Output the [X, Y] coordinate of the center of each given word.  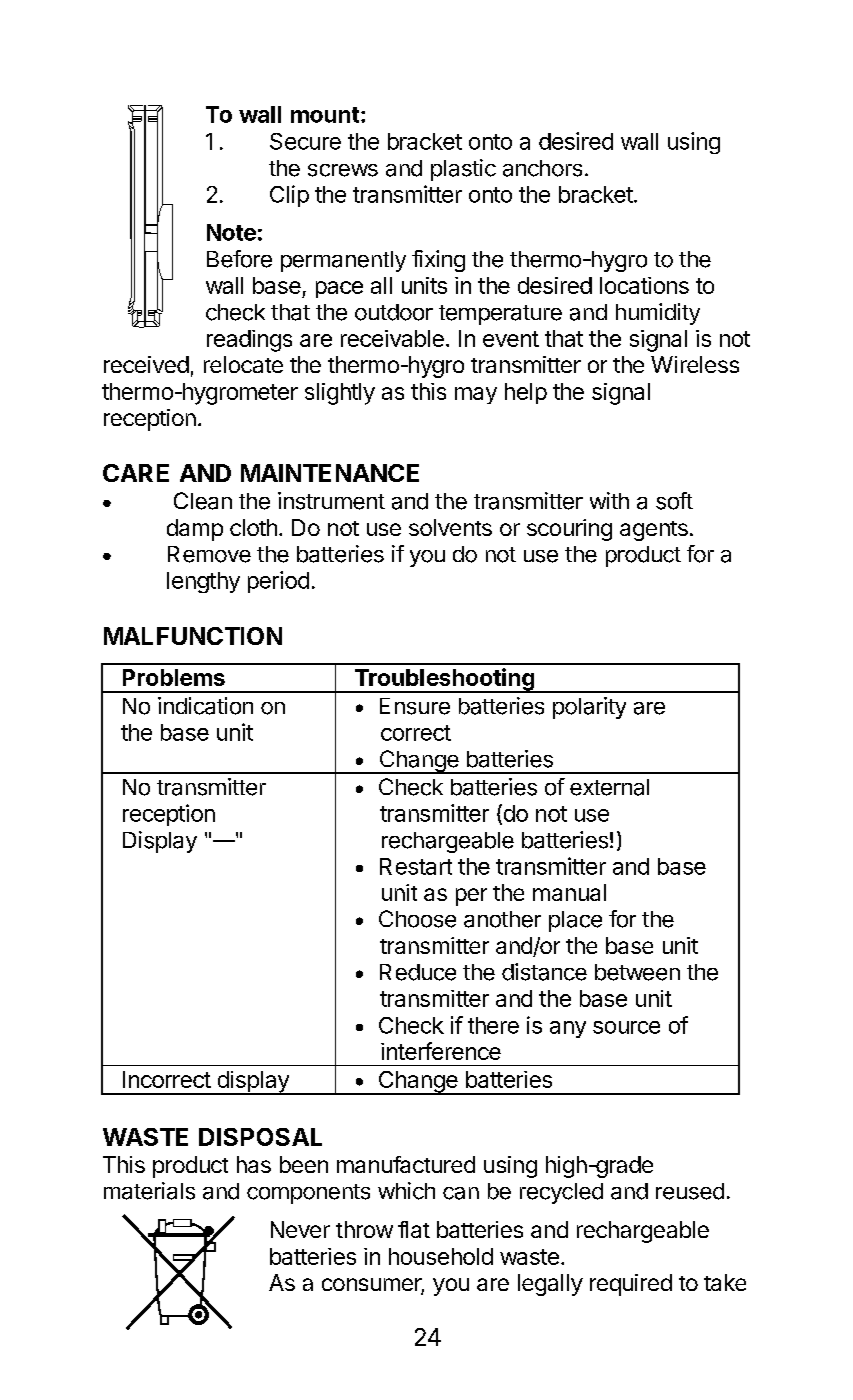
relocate [243, 364]
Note [231, 232]
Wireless [695, 364]
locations [644, 285]
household [441, 1256]
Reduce [418, 972]
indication [205, 706]
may [476, 395]
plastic [463, 170]
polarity [589, 708]
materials [149, 1191]
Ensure [415, 706]
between [637, 972]
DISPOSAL [260, 1137]
